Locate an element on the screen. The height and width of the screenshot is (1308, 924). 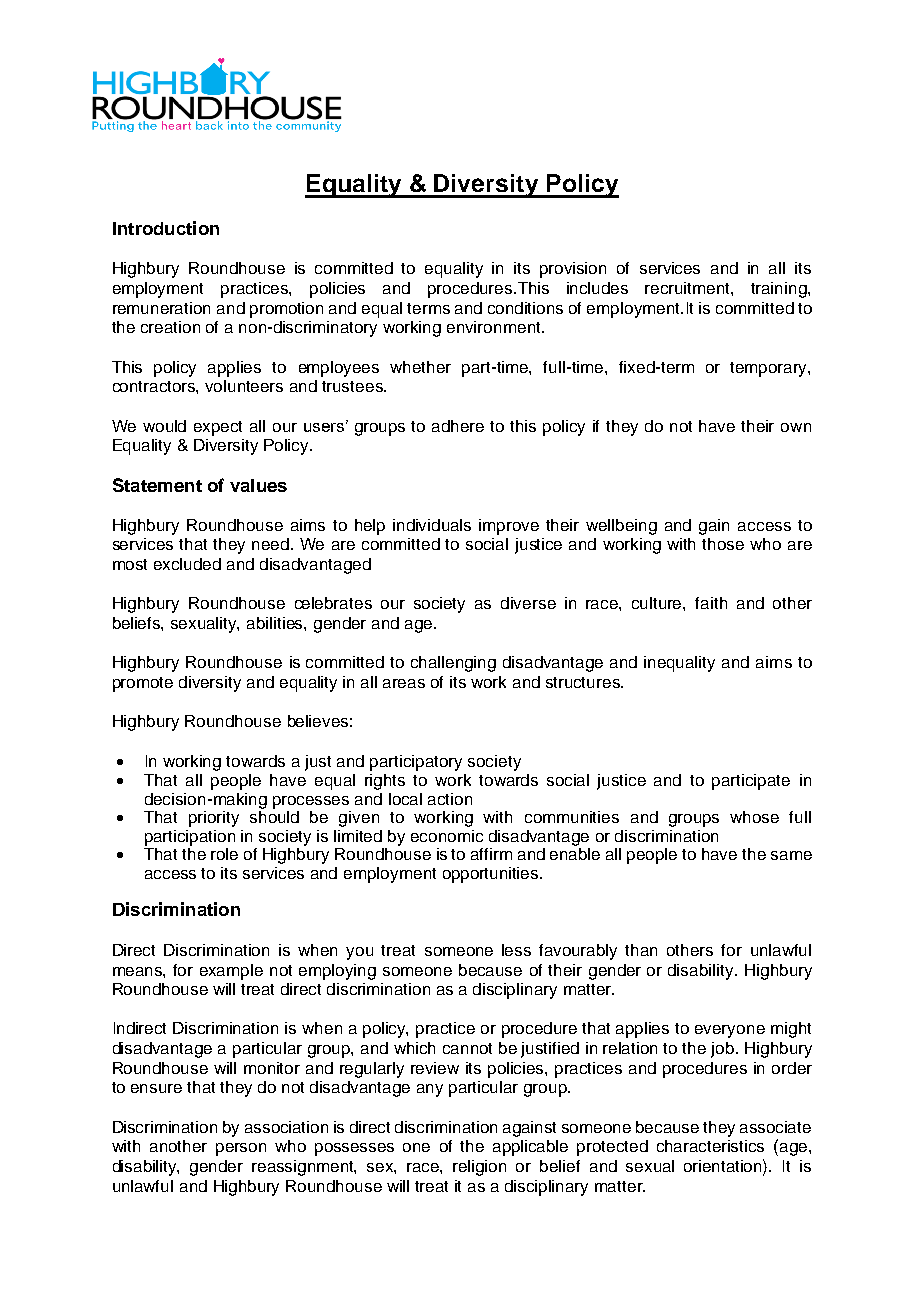
person is located at coordinates (241, 1149).
